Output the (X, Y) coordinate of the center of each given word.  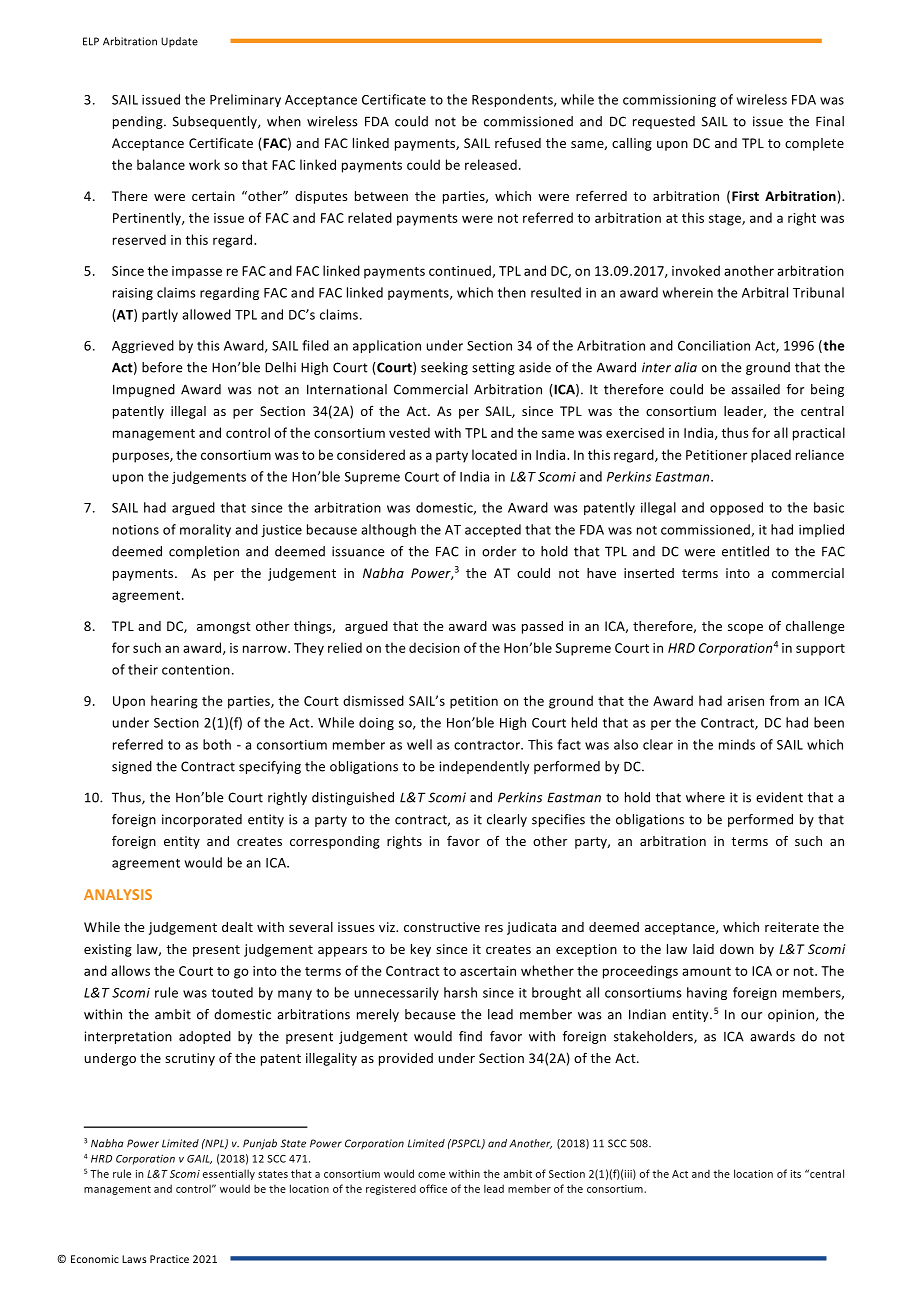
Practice (169, 1259)
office (433, 1188)
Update (179, 42)
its (796, 1174)
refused (518, 142)
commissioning (669, 101)
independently (484, 767)
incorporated (202, 820)
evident (779, 797)
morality (205, 530)
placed (771, 456)
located (494, 454)
